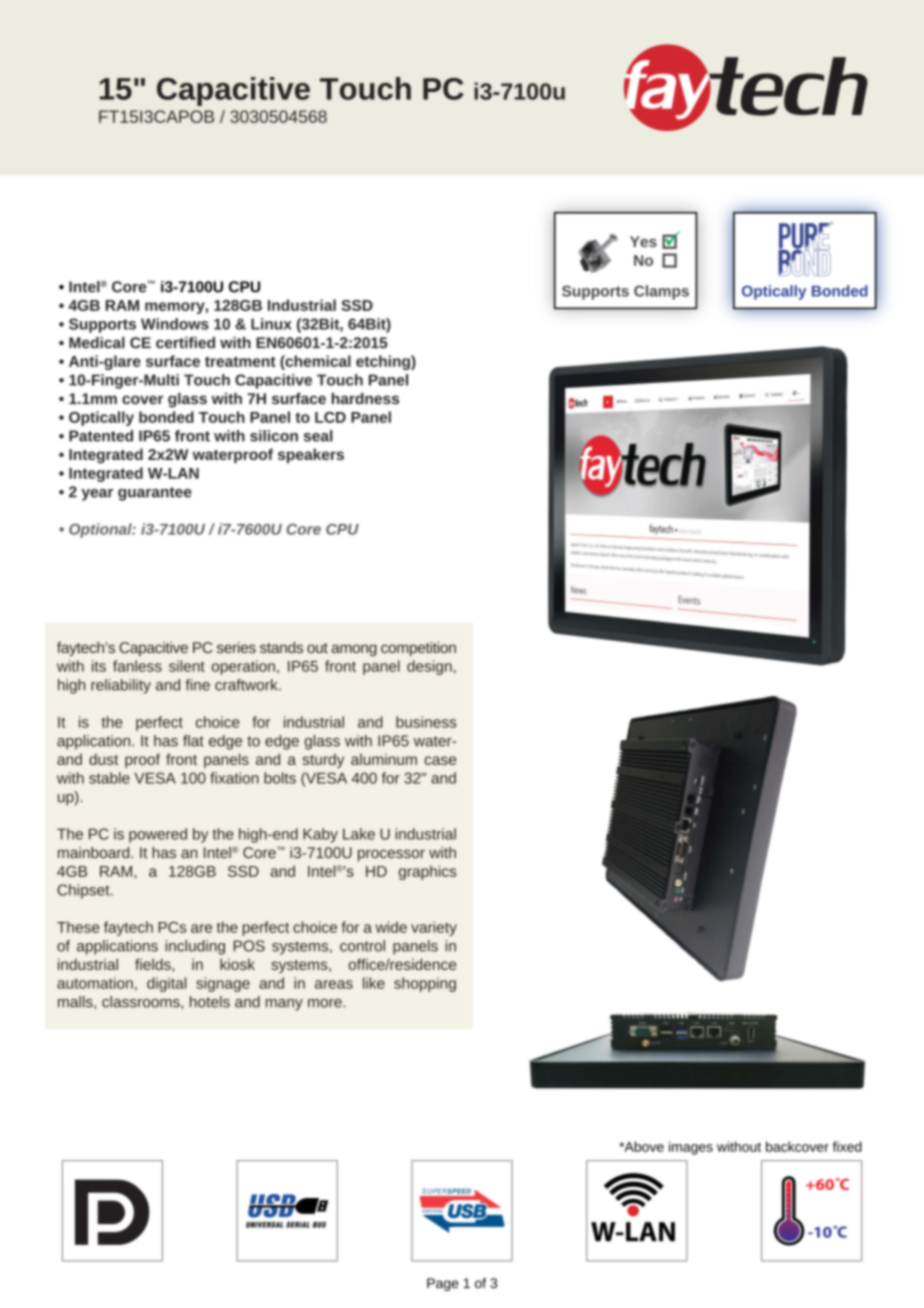  Describe the element at coordinates (661, 292) in the page. I see `Clamps` at that location.
